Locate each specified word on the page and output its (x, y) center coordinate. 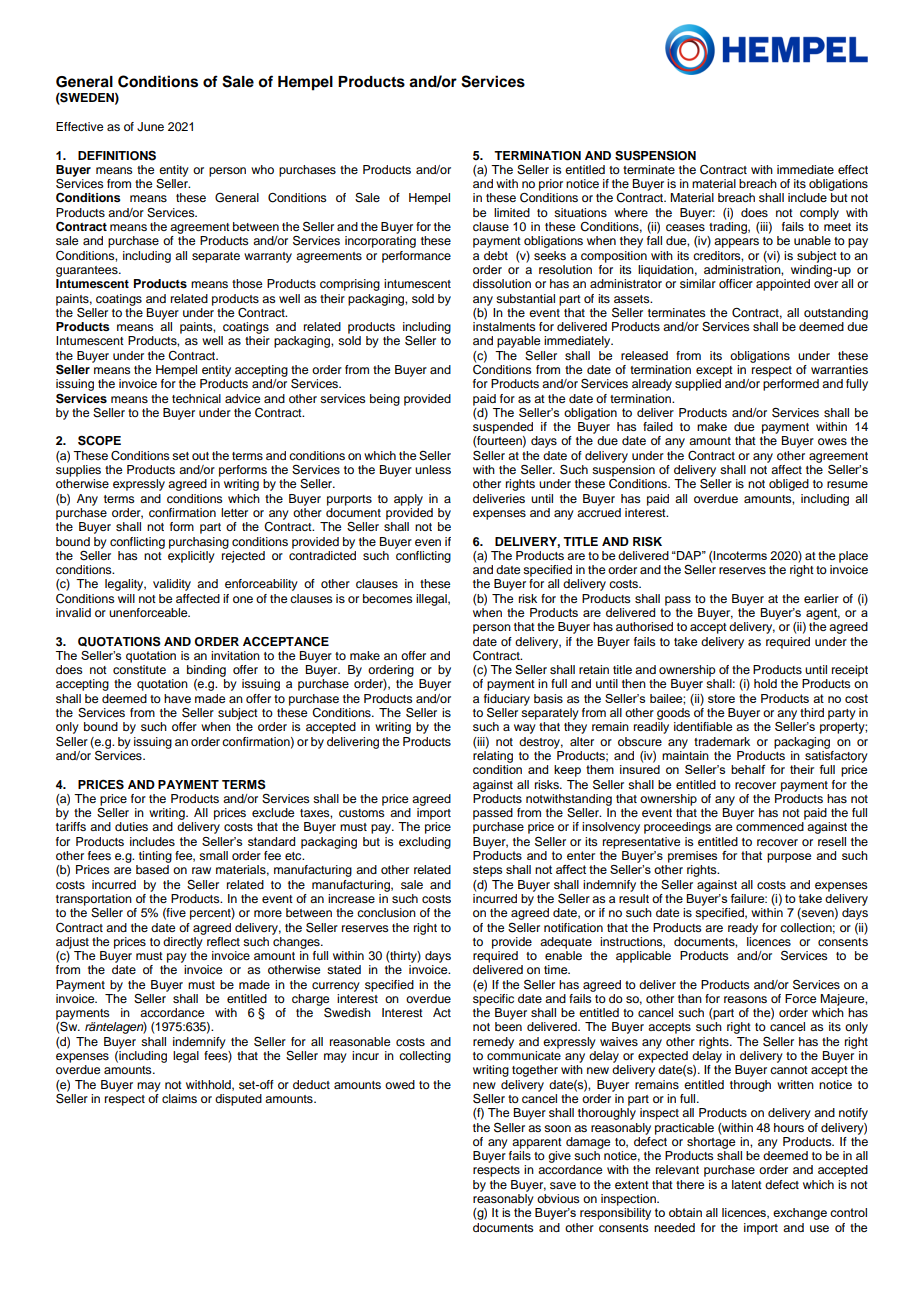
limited (512, 212)
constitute (139, 669)
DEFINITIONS (117, 156)
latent (747, 1184)
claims (179, 1098)
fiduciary (507, 701)
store (721, 698)
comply (819, 214)
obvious (558, 1198)
